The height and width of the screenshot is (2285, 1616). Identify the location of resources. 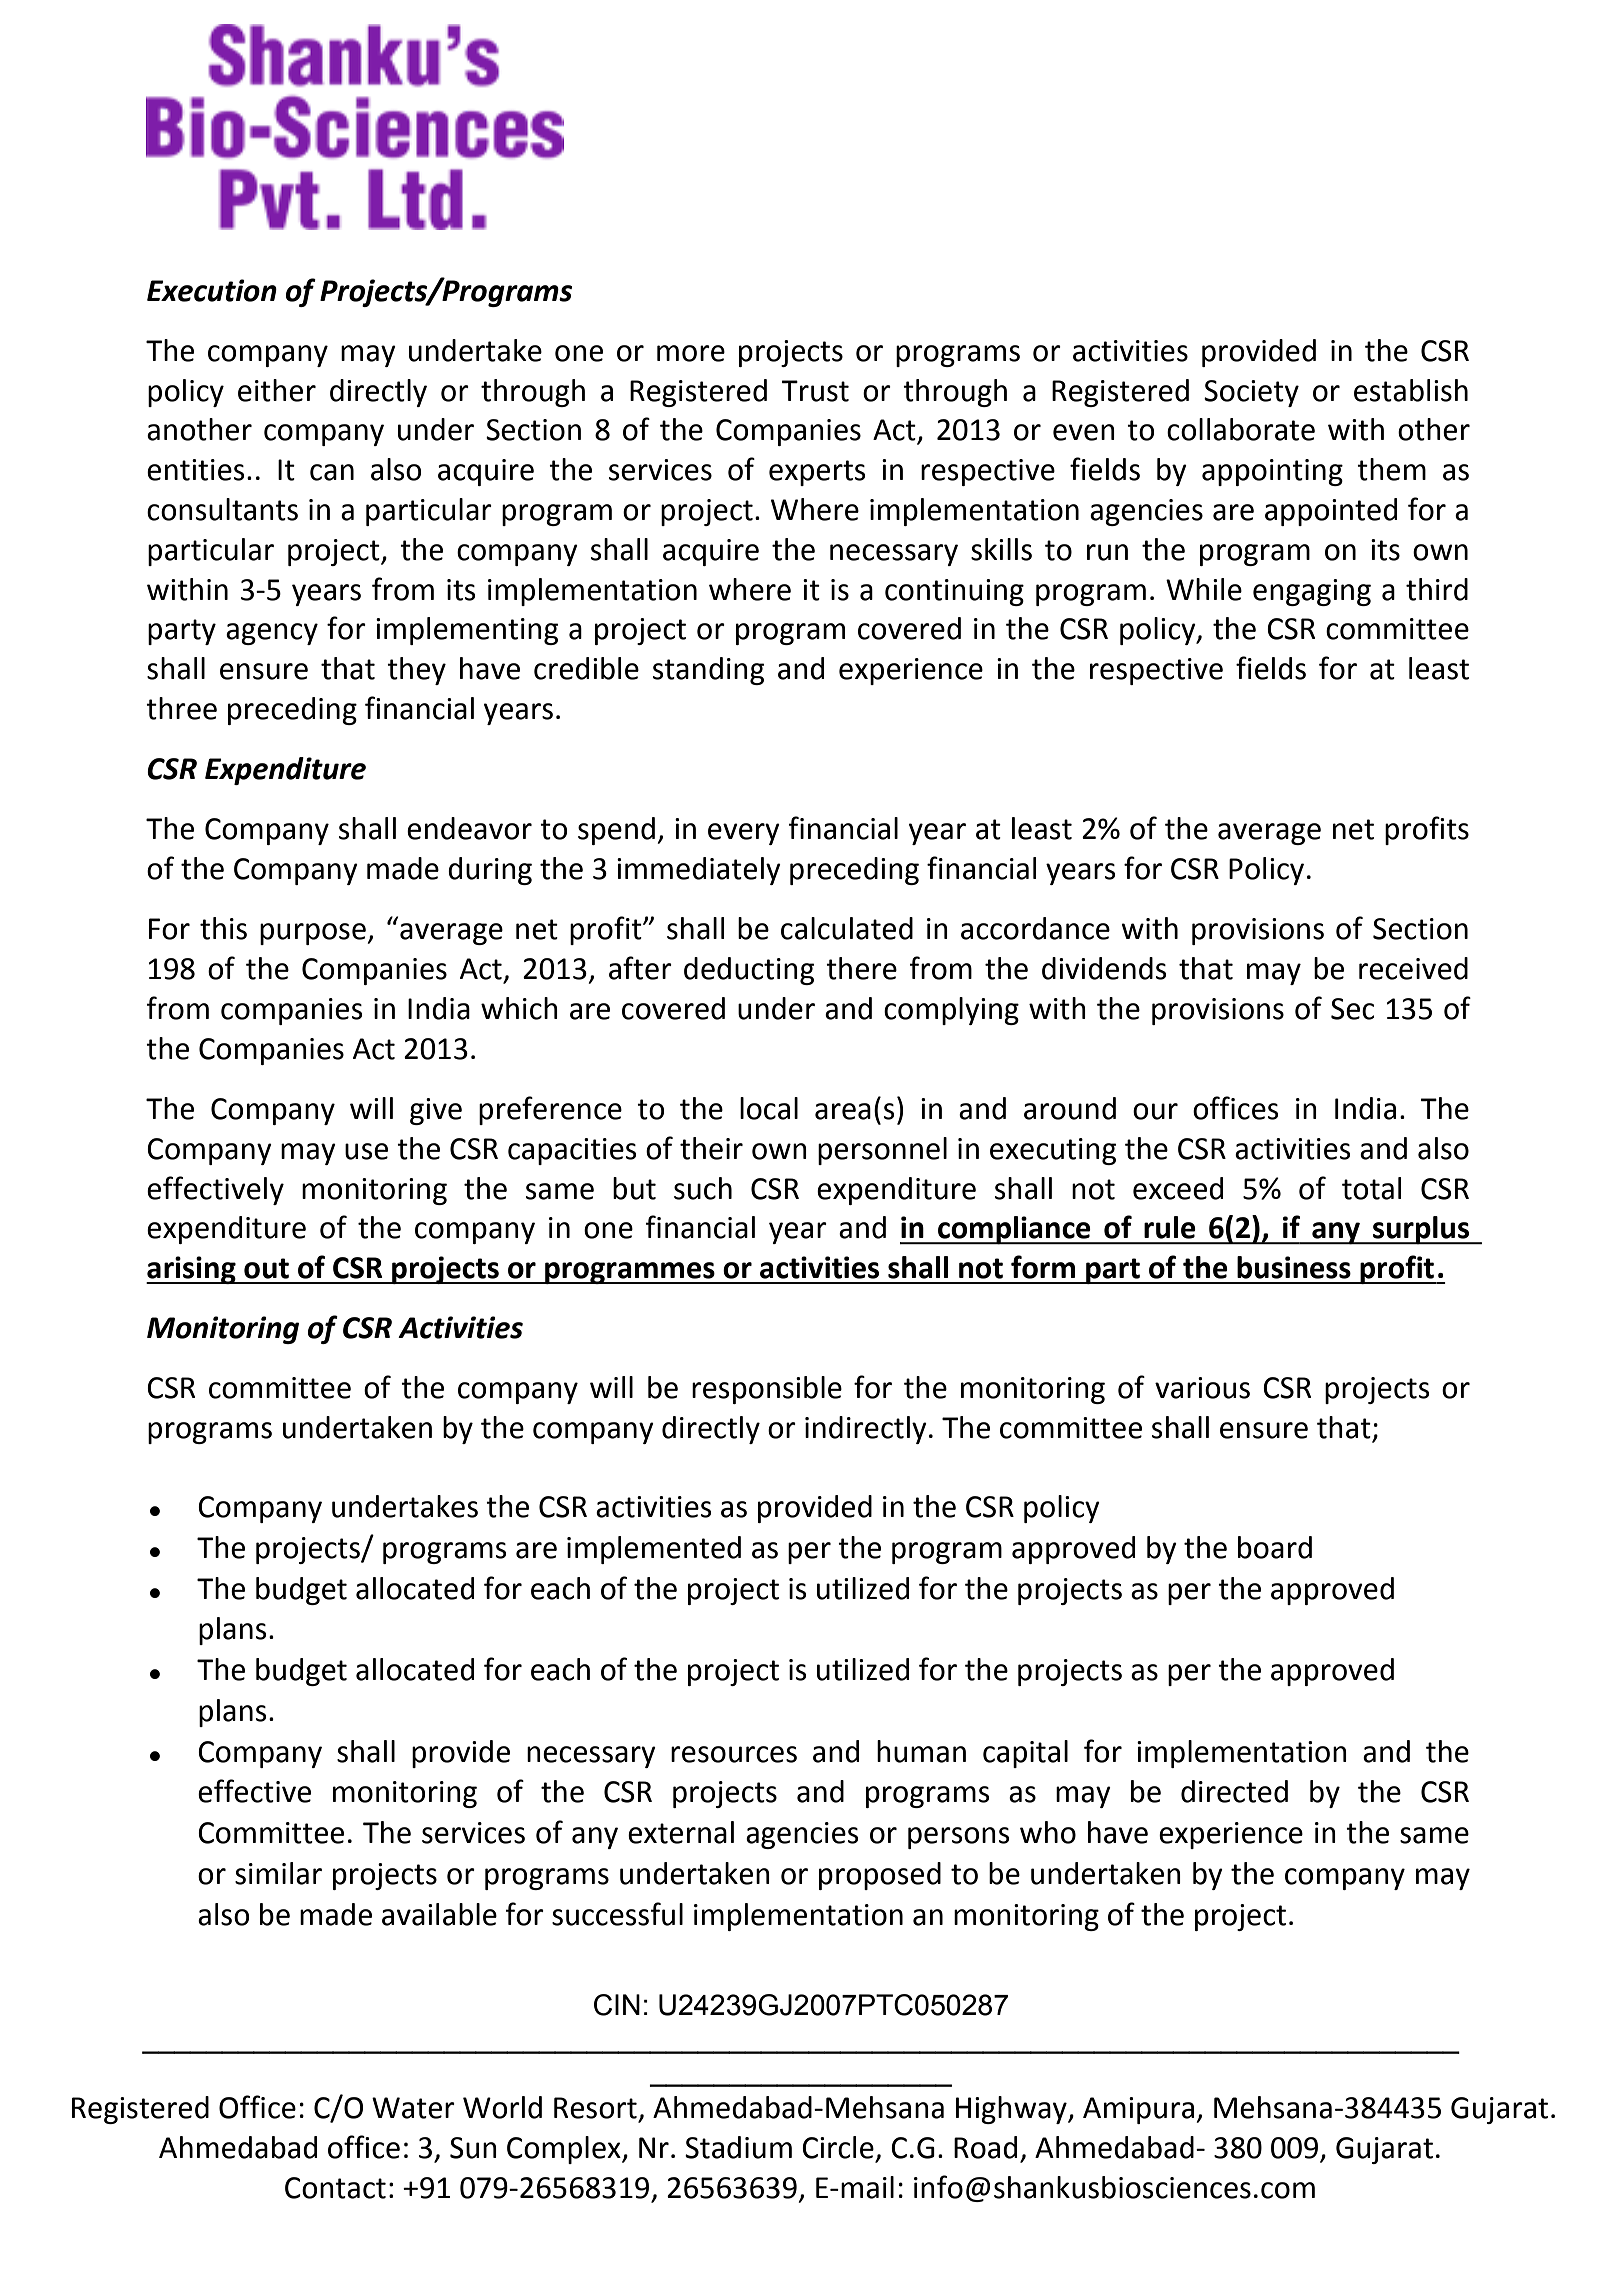
(734, 1754).
